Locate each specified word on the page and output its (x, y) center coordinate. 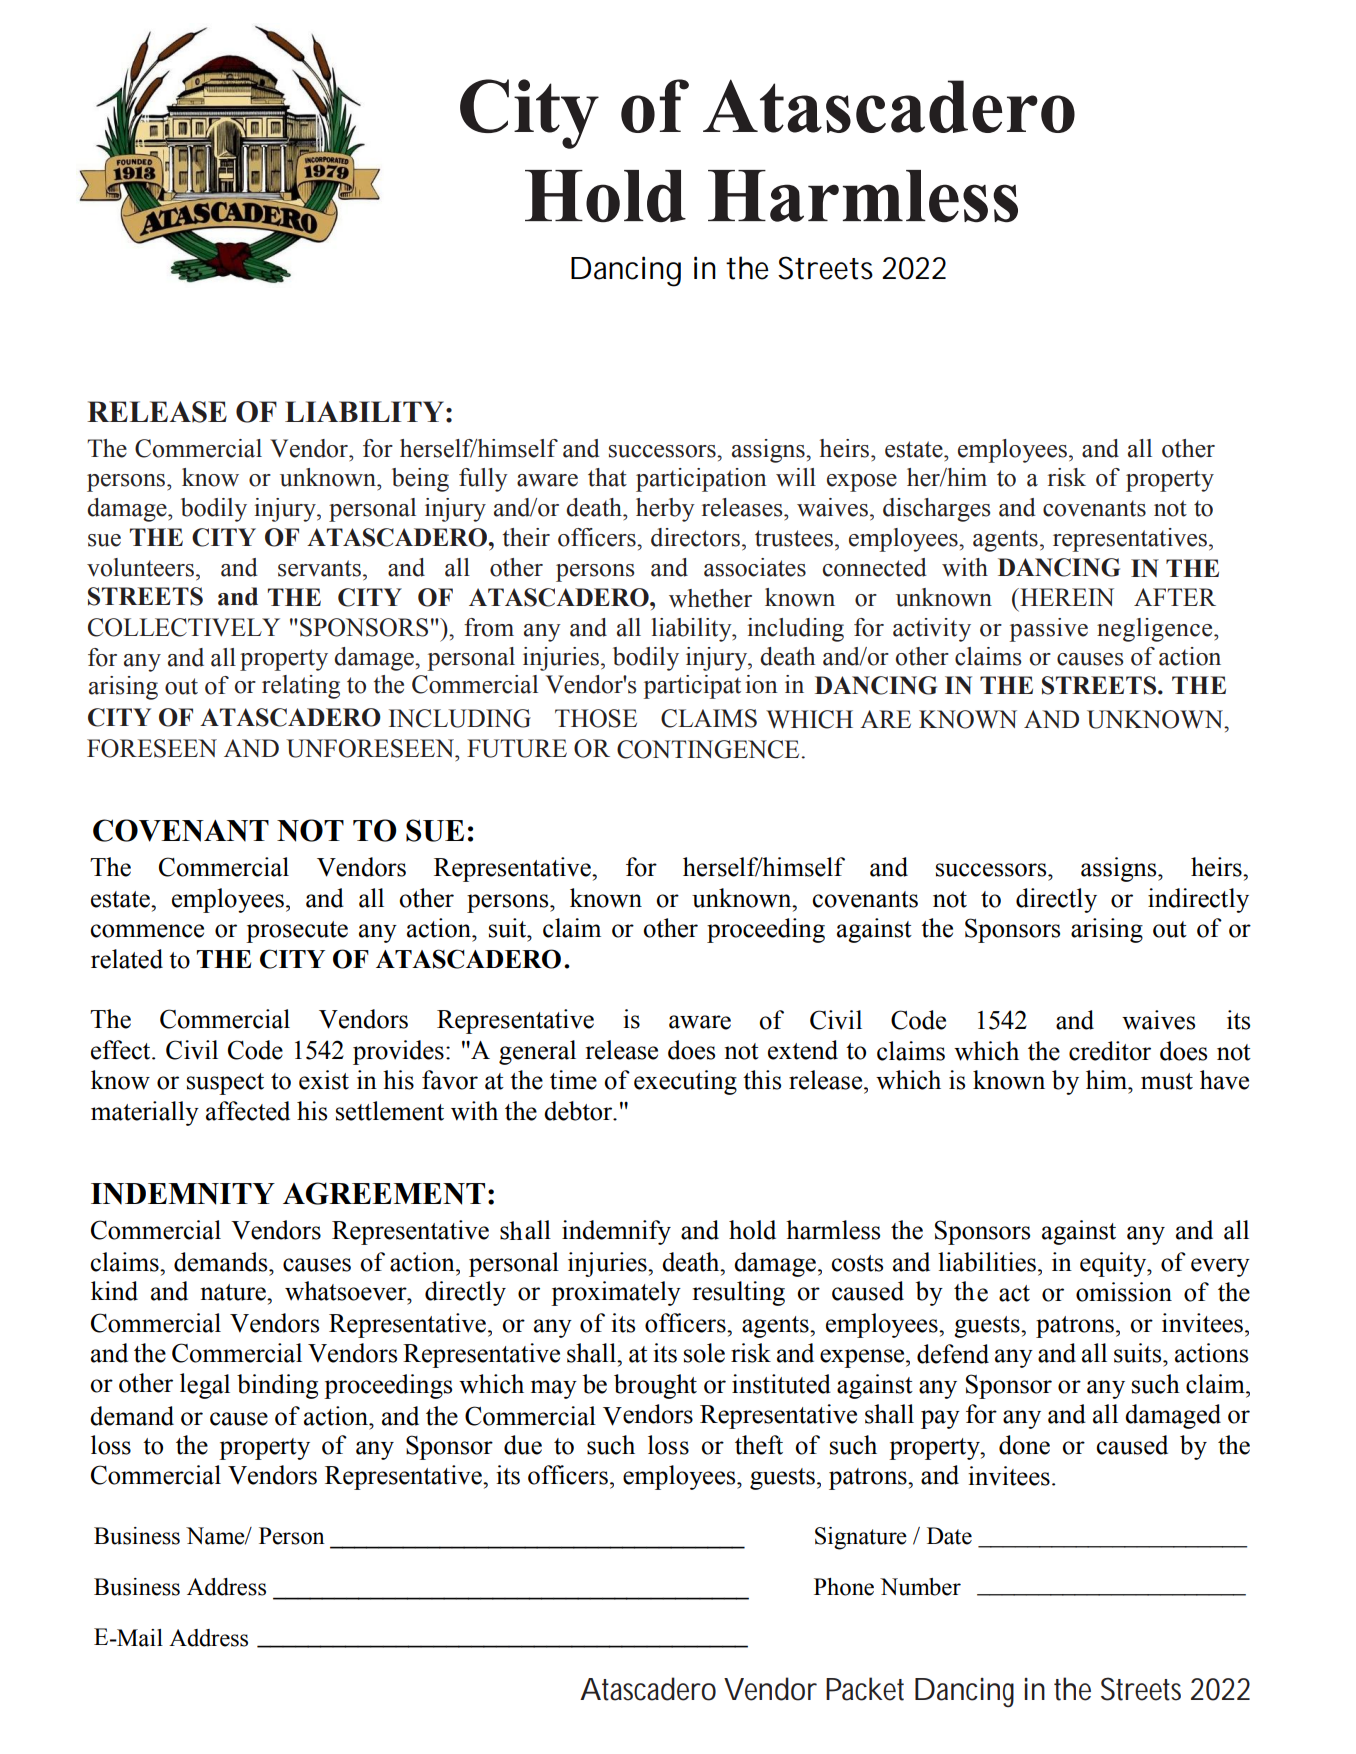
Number (920, 1587)
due (523, 1445)
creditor (1110, 1051)
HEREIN (1066, 597)
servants (319, 568)
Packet (865, 1689)
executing (685, 1082)
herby (665, 510)
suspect (225, 1084)
